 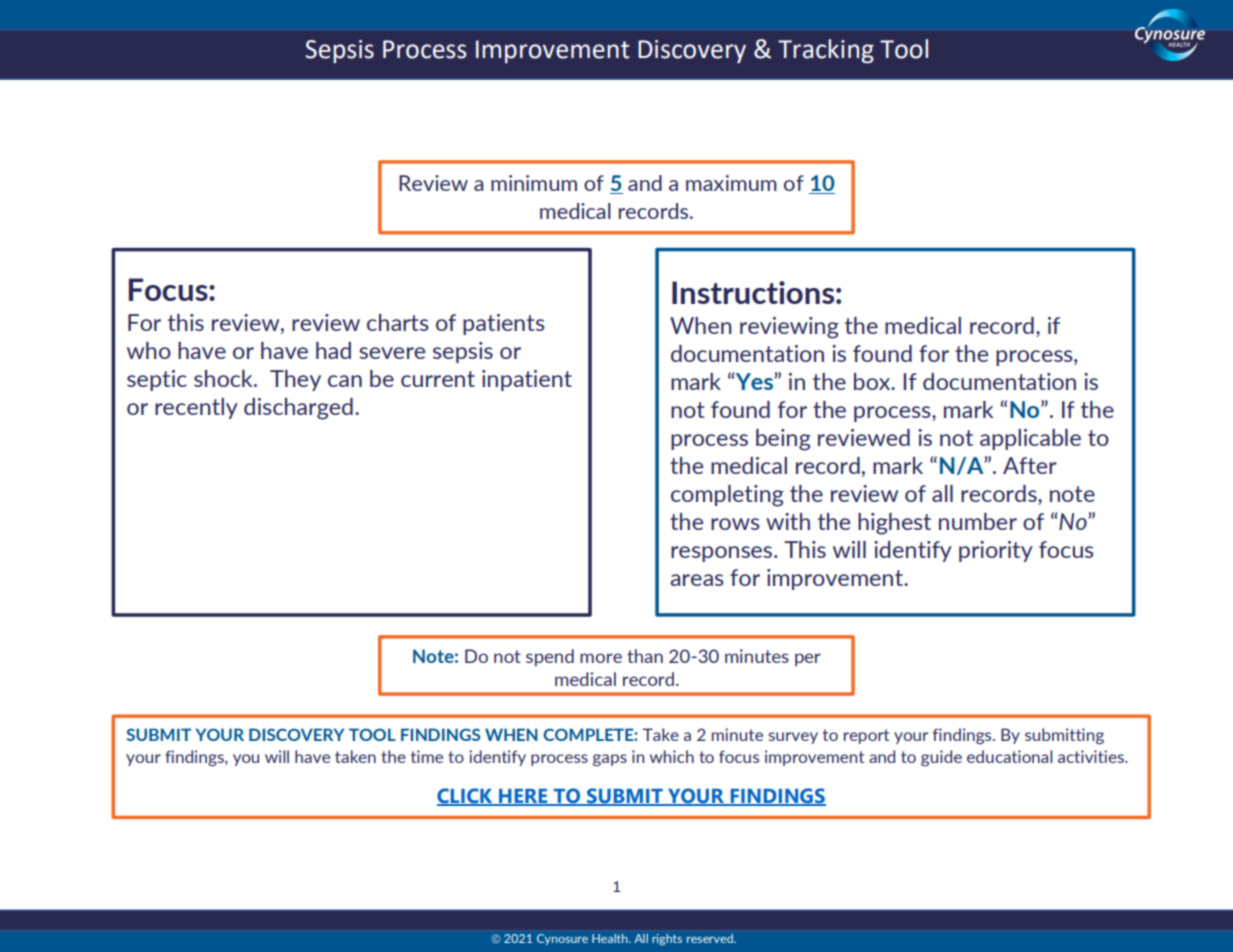 What do you see at coordinates (527, 380) in the screenshot?
I see `inpatient` at bounding box center [527, 380].
